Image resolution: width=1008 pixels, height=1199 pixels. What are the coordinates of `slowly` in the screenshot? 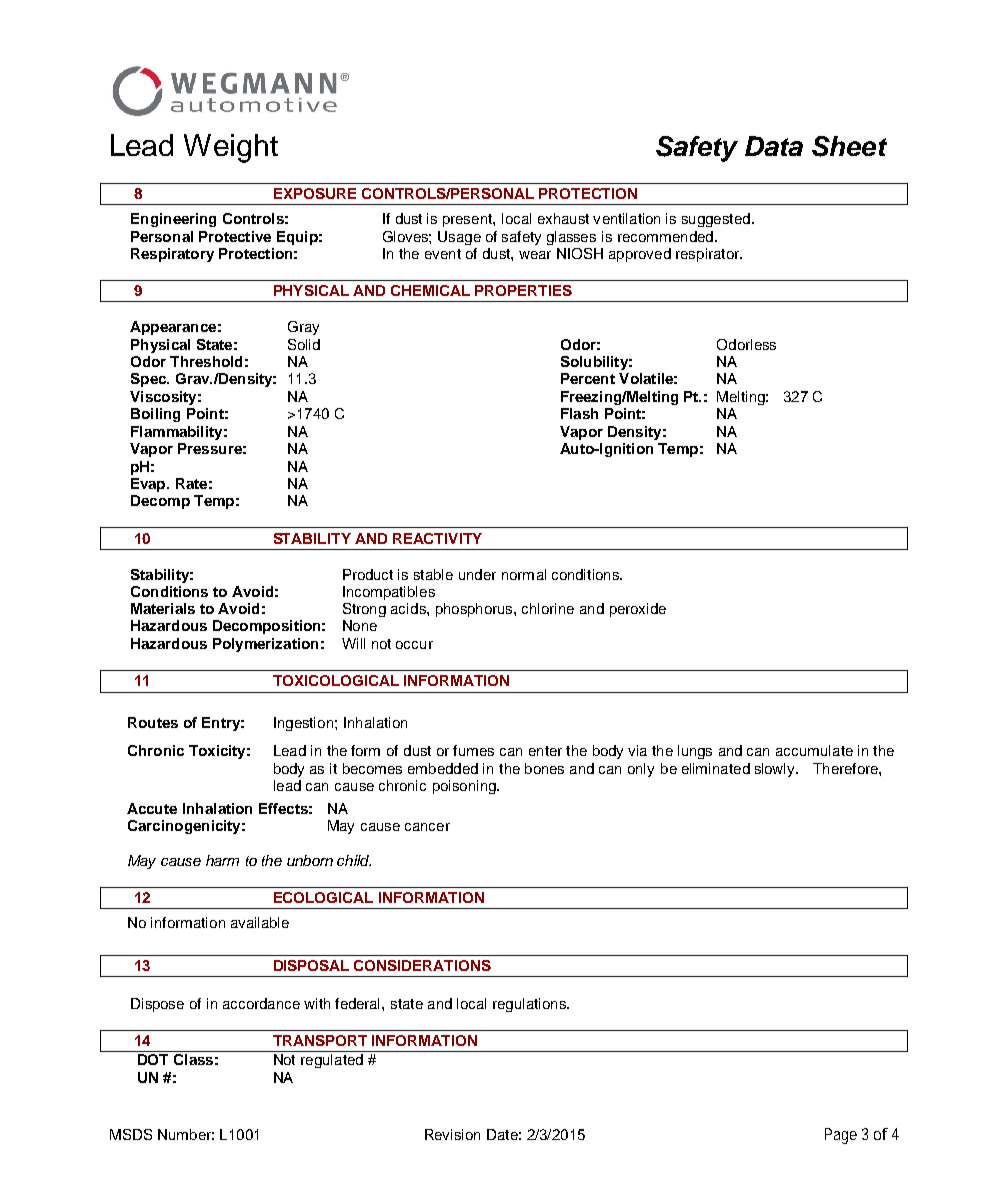 It's located at (776, 770).
